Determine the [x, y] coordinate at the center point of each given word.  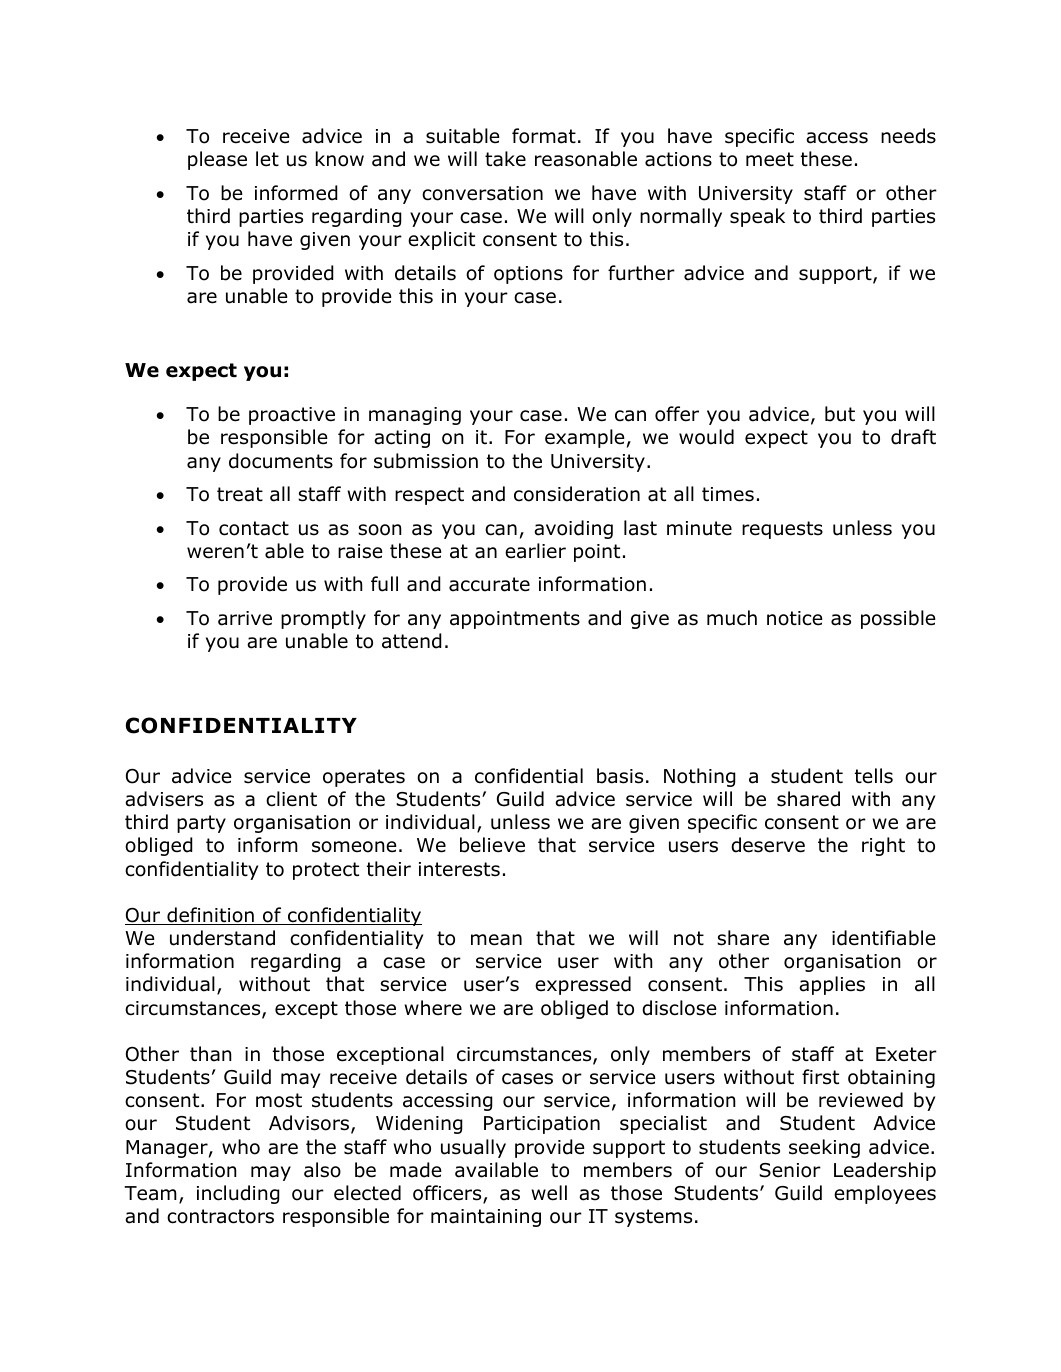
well [549, 1193]
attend [412, 641]
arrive [245, 618]
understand [222, 938]
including [238, 1194]
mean [496, 940]
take [505, 159]
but [840, 414]
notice [795, 618]
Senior [790, 1170]
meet [770, 159]
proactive [292, 416]
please [217, 160]
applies [832, 985]
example [585, 438]
